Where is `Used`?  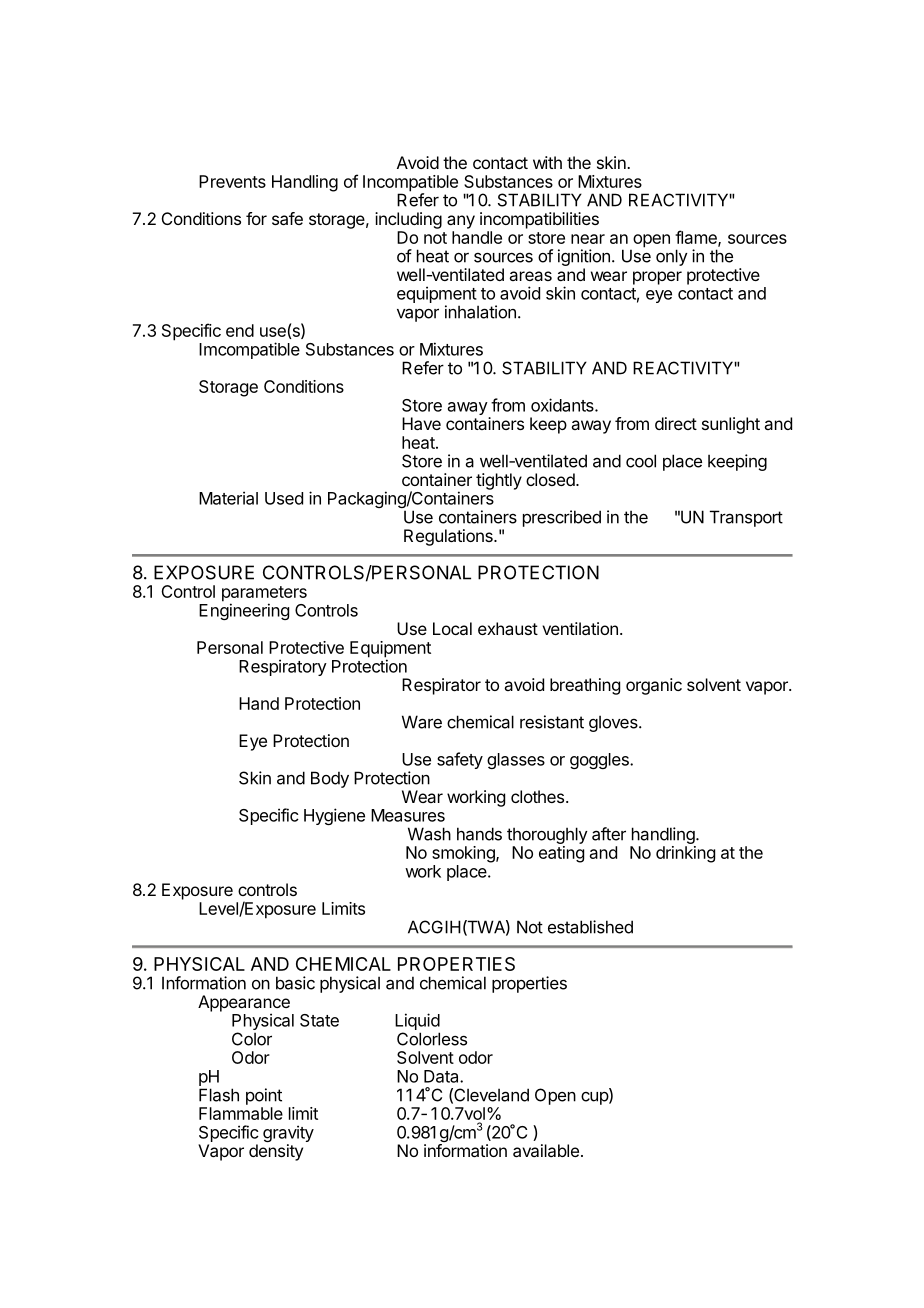 Used is located at coordinates (284, 498).
